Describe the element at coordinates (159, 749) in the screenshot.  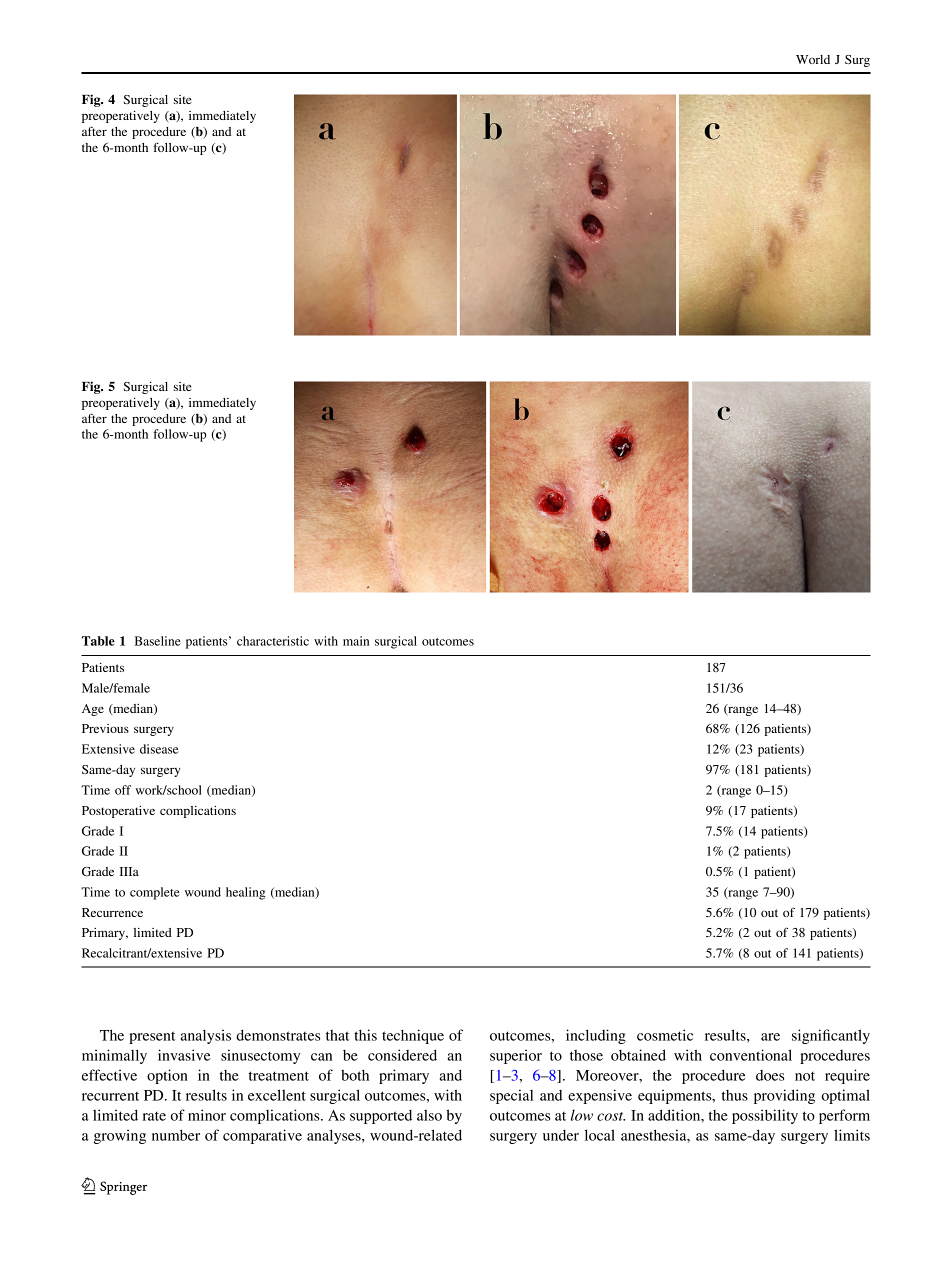
I see `disease` at that location.
